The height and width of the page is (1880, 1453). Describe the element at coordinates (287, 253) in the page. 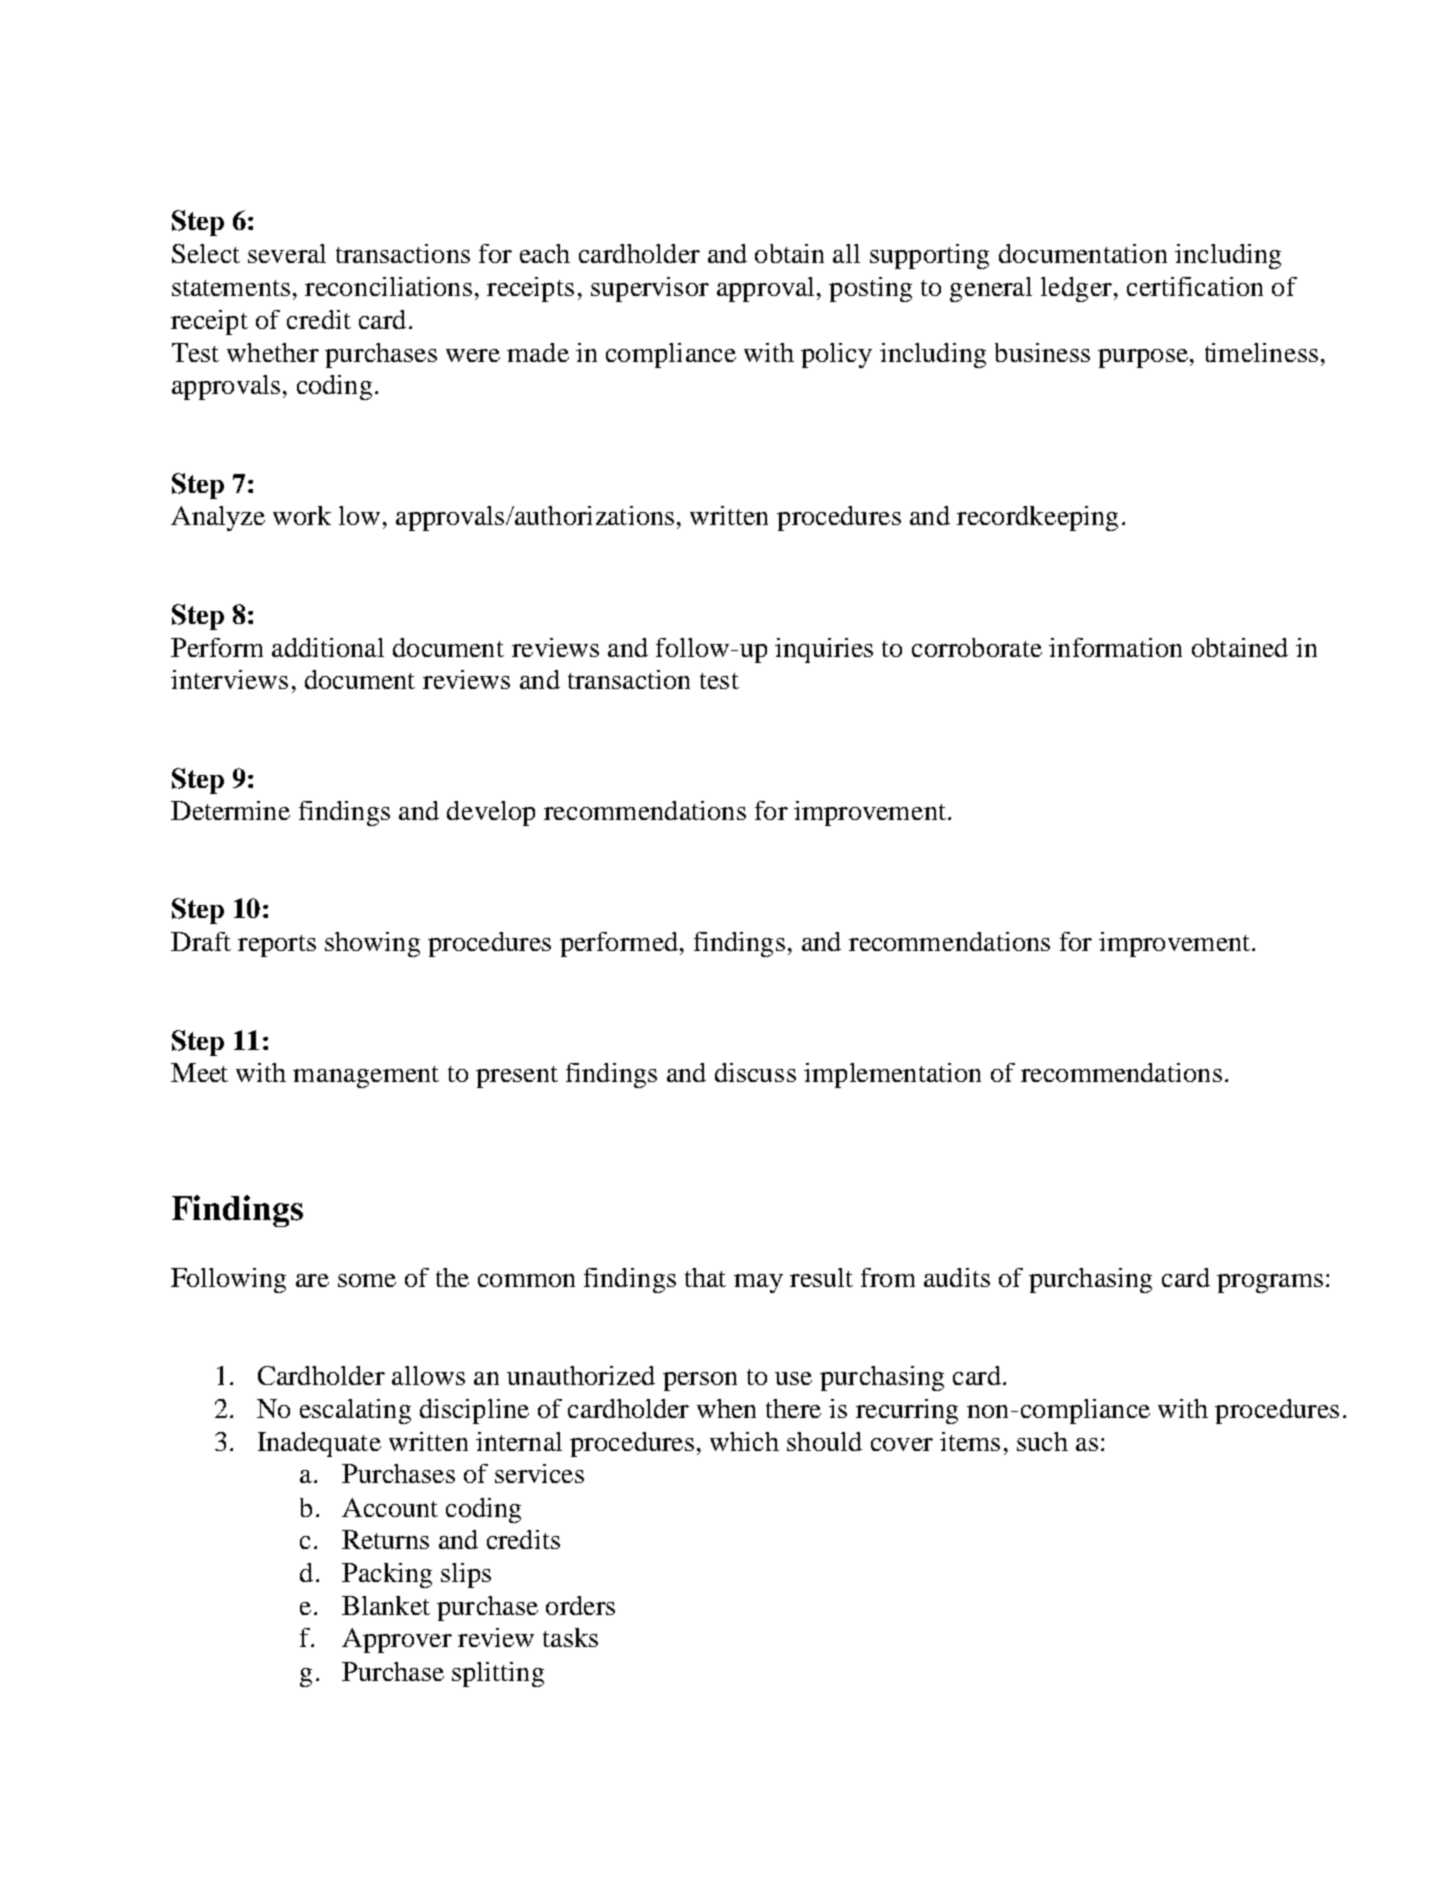

I see `several` at that location.
